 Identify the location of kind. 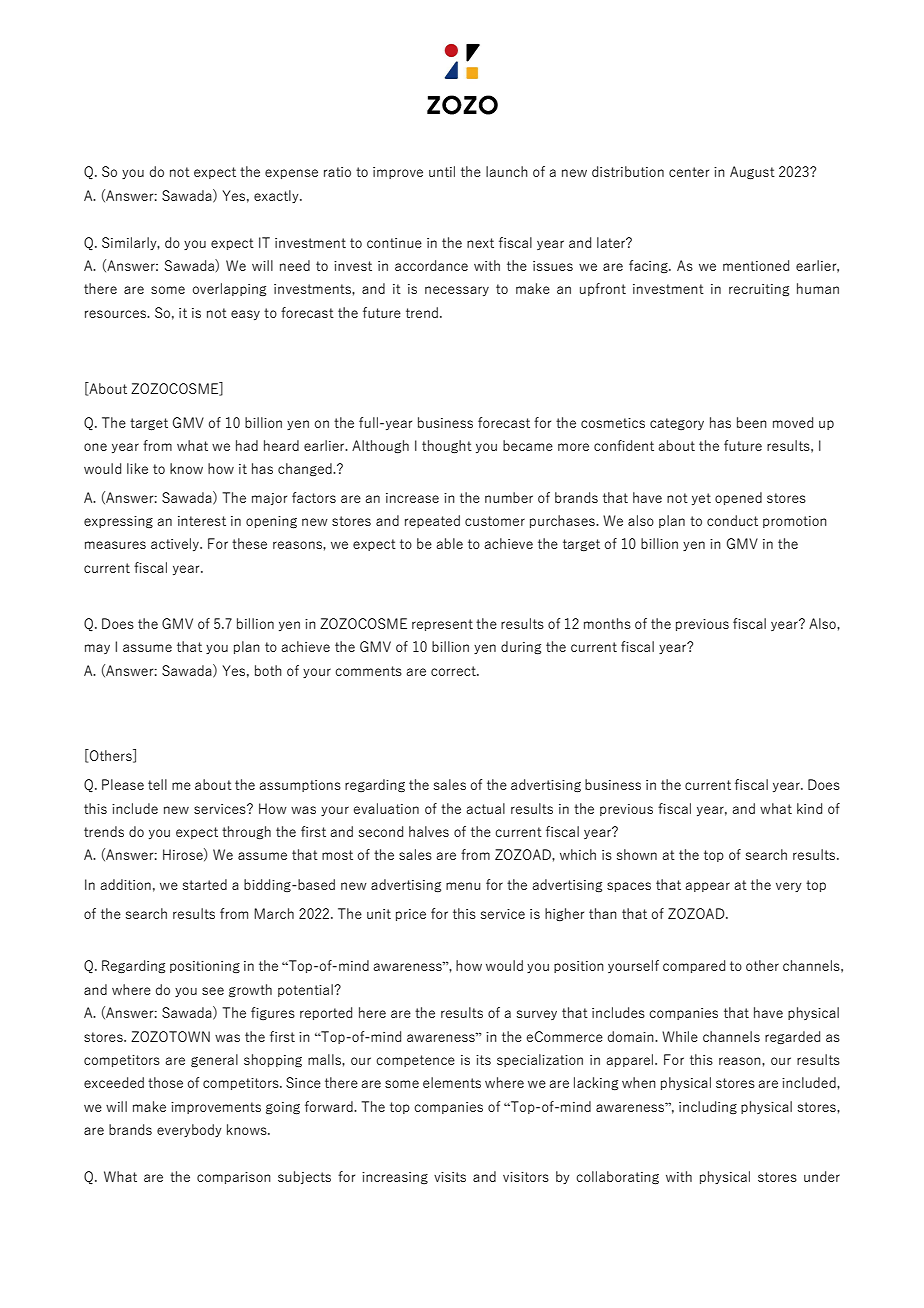
(809, 808).
